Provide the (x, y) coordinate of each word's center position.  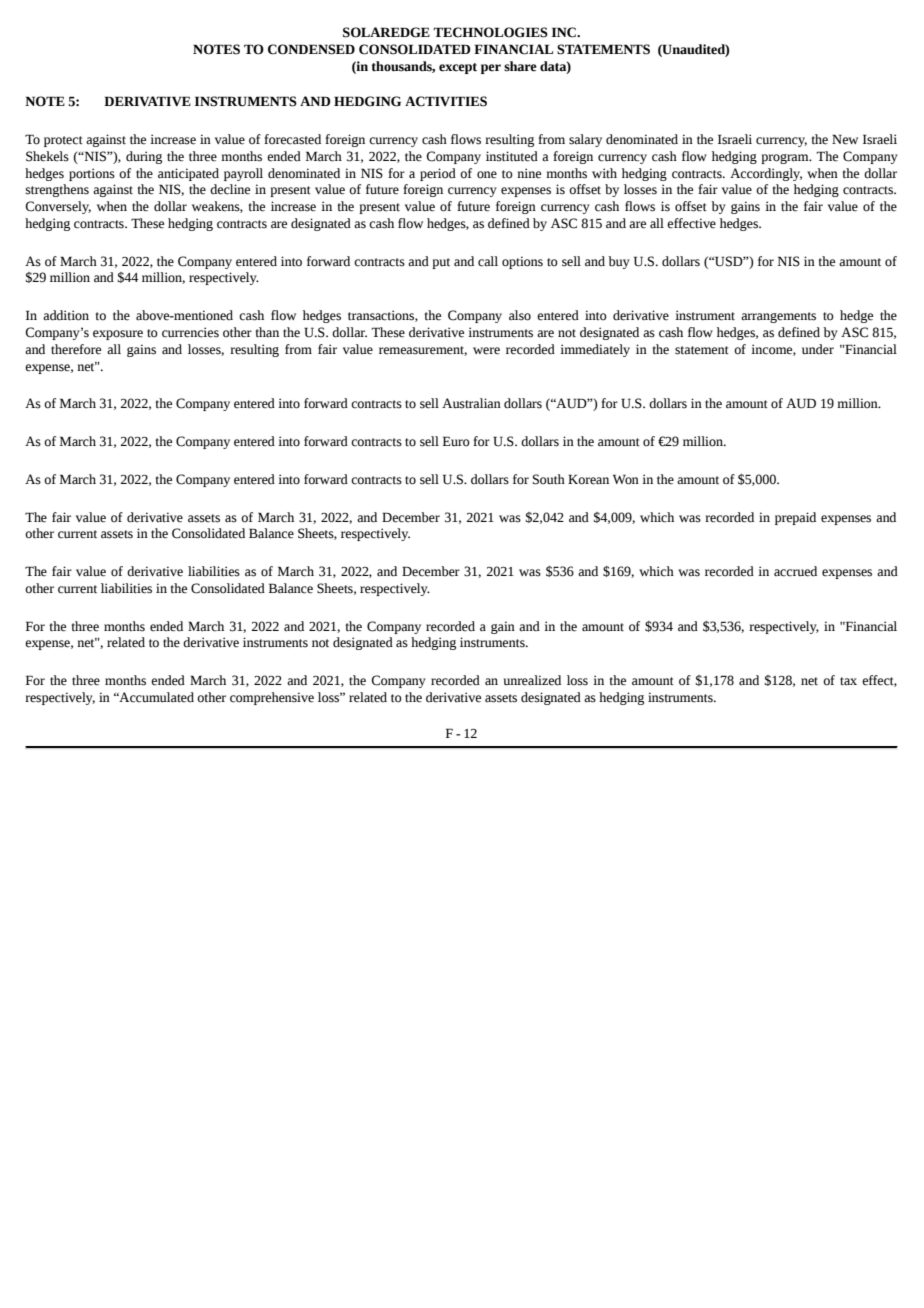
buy (619, 262)
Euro (456, 441)
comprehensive (272, 698)
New (845, 139)
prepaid (795, 518)
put (441, 263)
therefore (76, 349)
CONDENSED (311, 49)
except (458, 68)
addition (66, 315)
